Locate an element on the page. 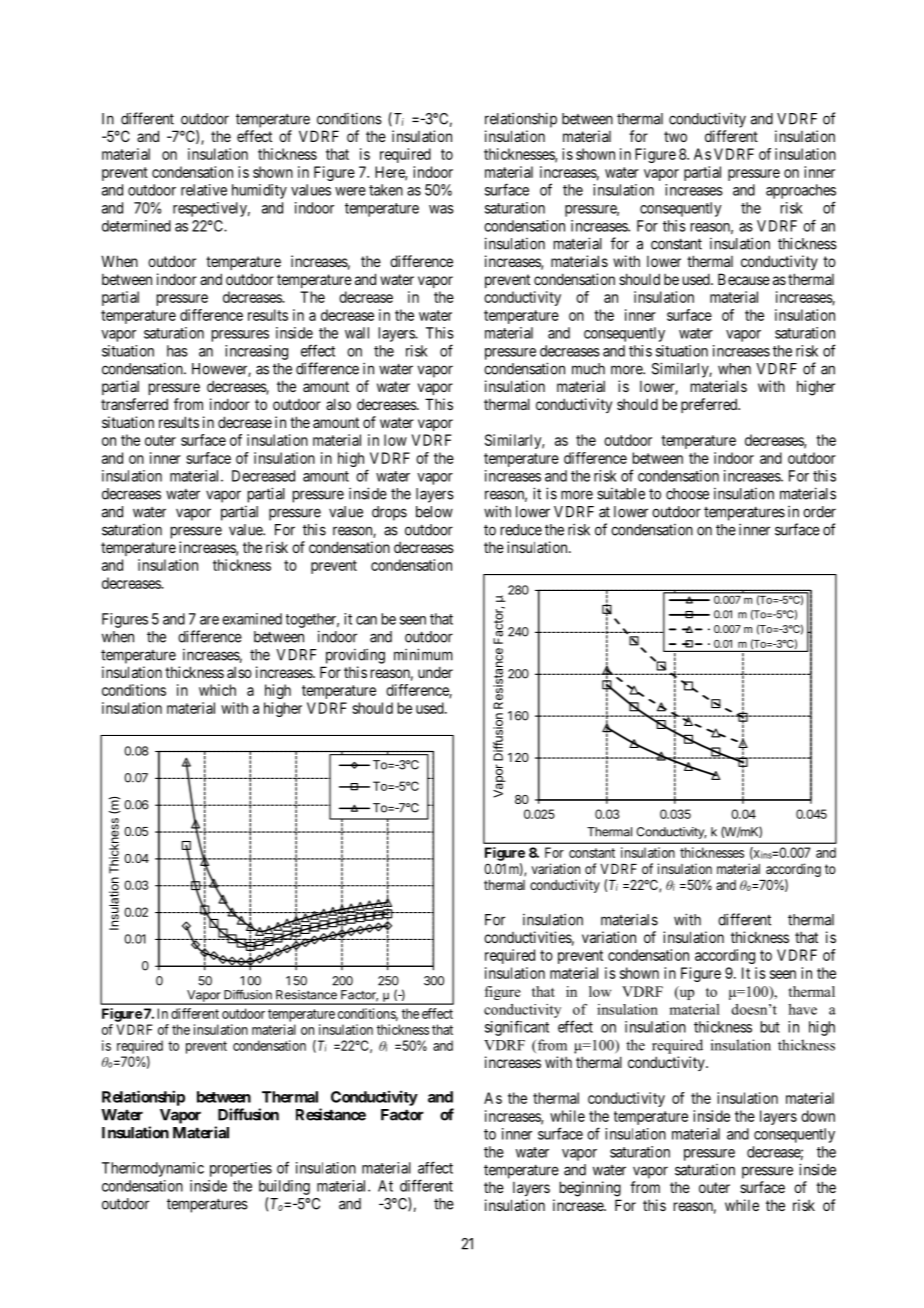  relative is located at coordinates (204, 190).
